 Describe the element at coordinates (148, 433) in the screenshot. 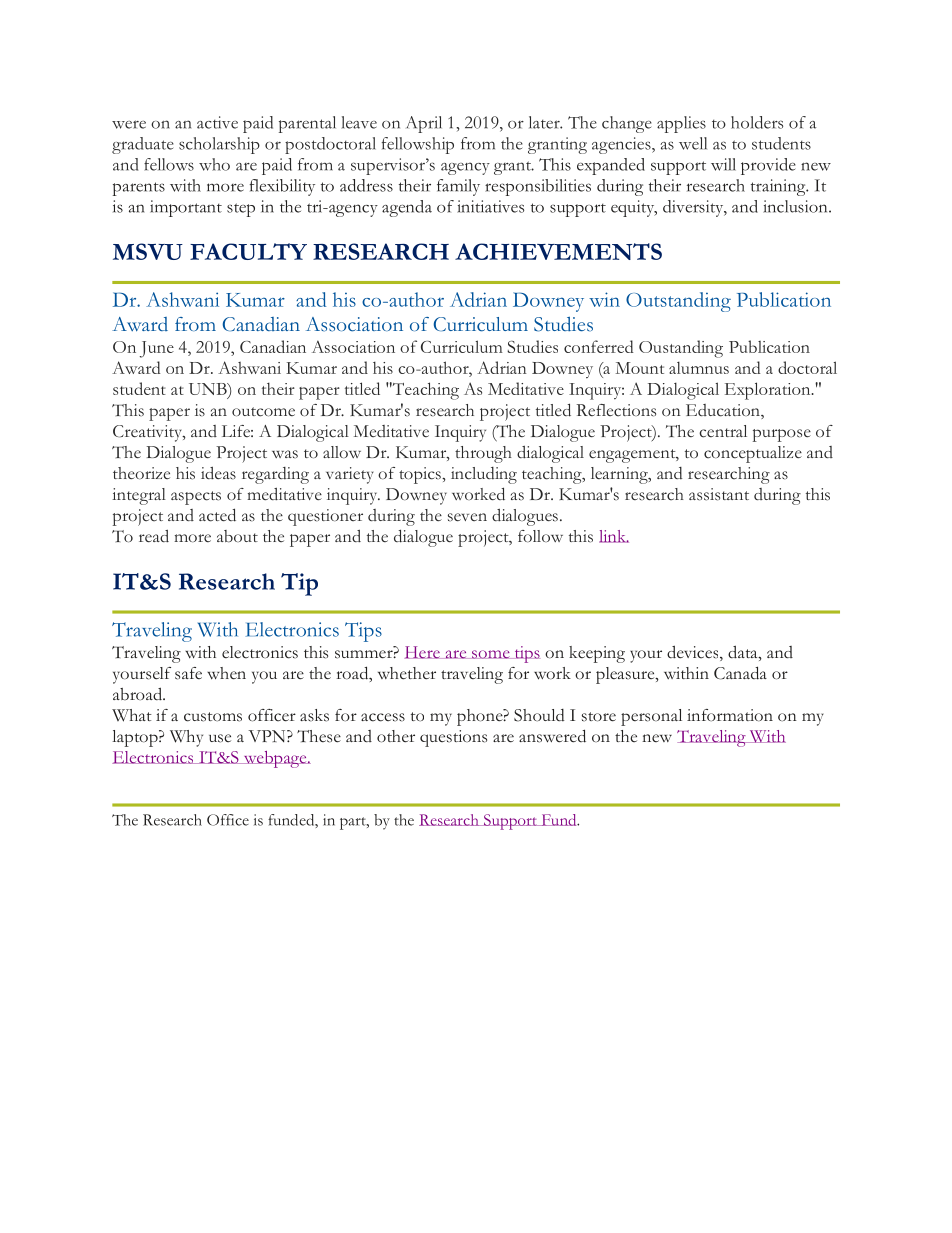

I see `Creativity` at that location.
